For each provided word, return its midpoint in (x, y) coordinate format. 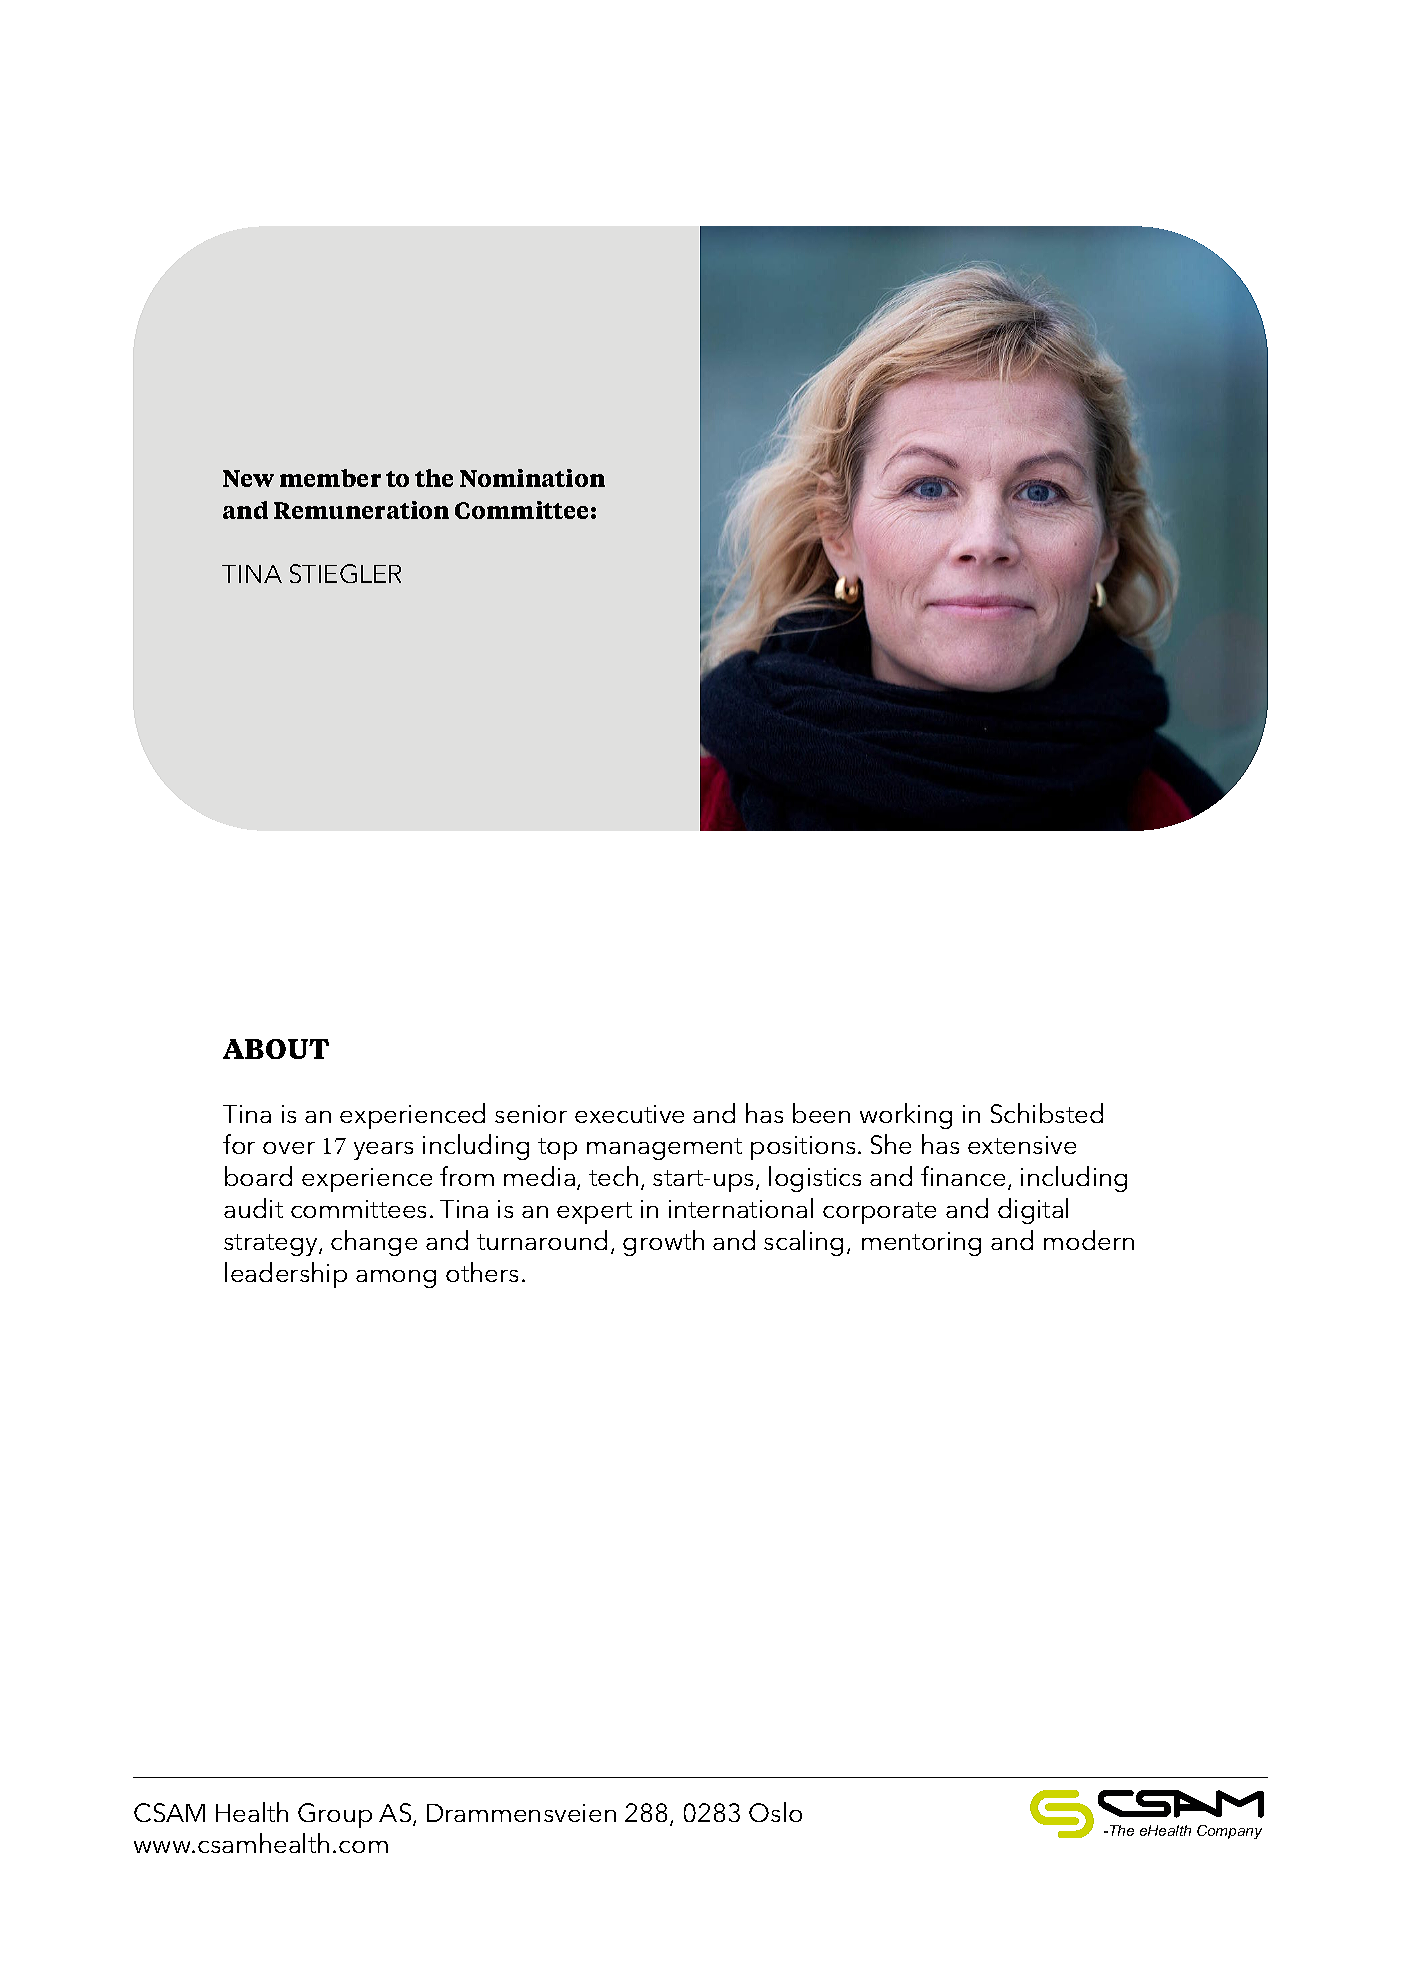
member (330, 478)
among (396, 1279)
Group (335, 1815)
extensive (1022, 1145)
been (821, 1113)
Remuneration (361, 510)
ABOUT (276, 1049)
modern (1089, 1240)
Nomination (532, 478)
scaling (803, 1243)
